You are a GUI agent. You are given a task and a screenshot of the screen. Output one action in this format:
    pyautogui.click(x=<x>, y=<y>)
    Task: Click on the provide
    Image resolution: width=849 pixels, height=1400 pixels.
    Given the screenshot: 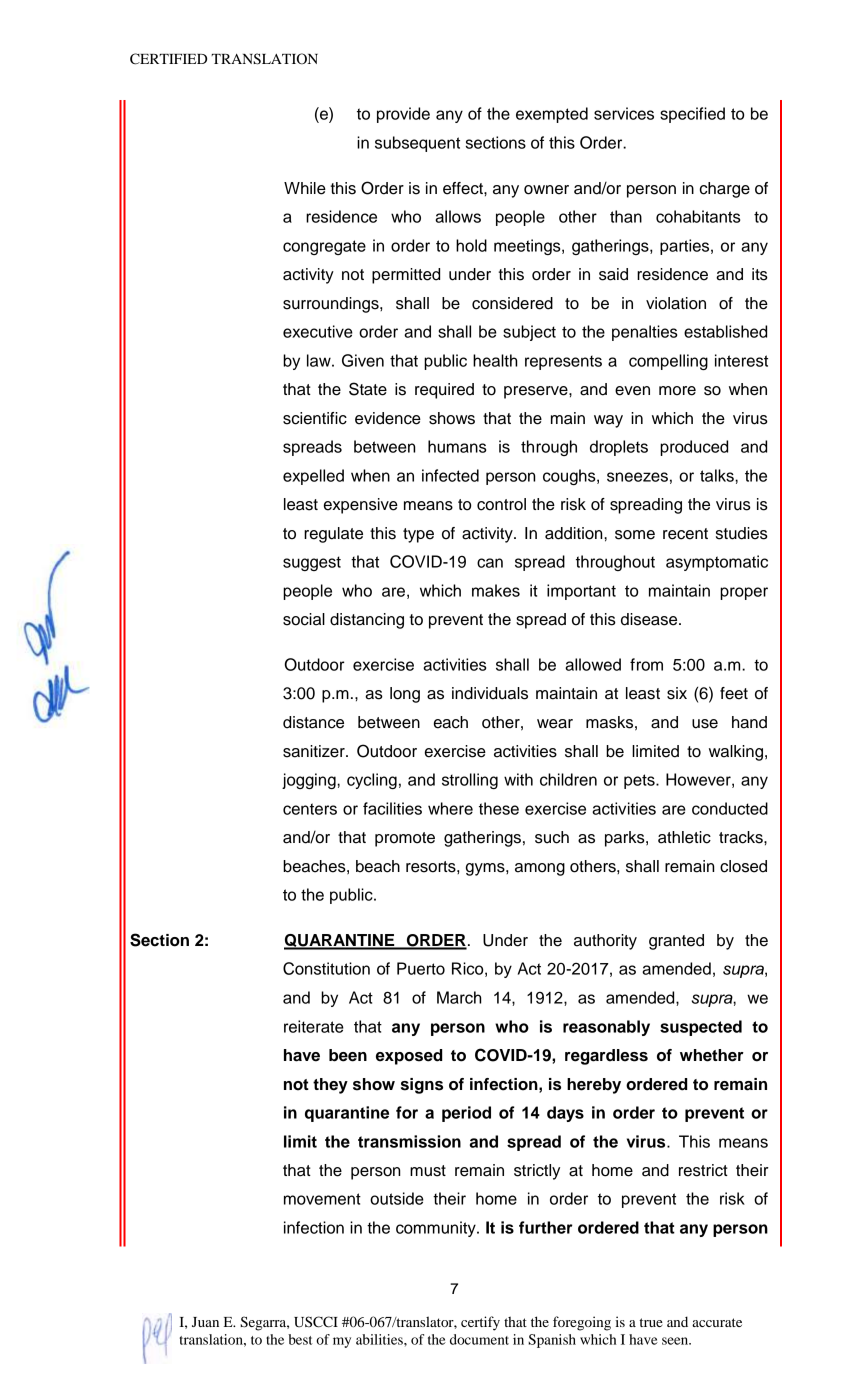 What is the action you would take?
    pyautogui.click(x=403, y=115)
